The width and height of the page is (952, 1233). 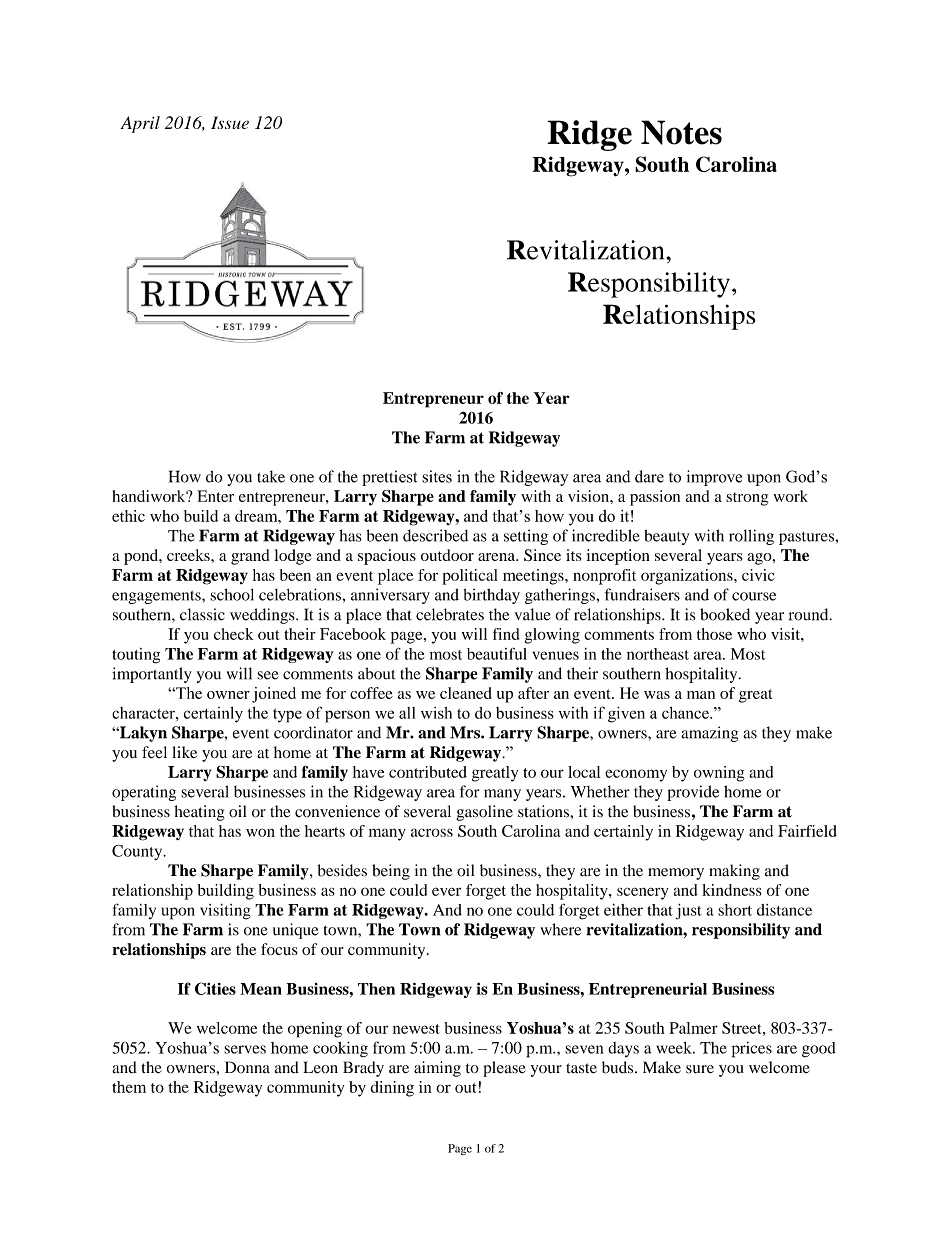 I want to click on making, so click(x=734, y=872).
